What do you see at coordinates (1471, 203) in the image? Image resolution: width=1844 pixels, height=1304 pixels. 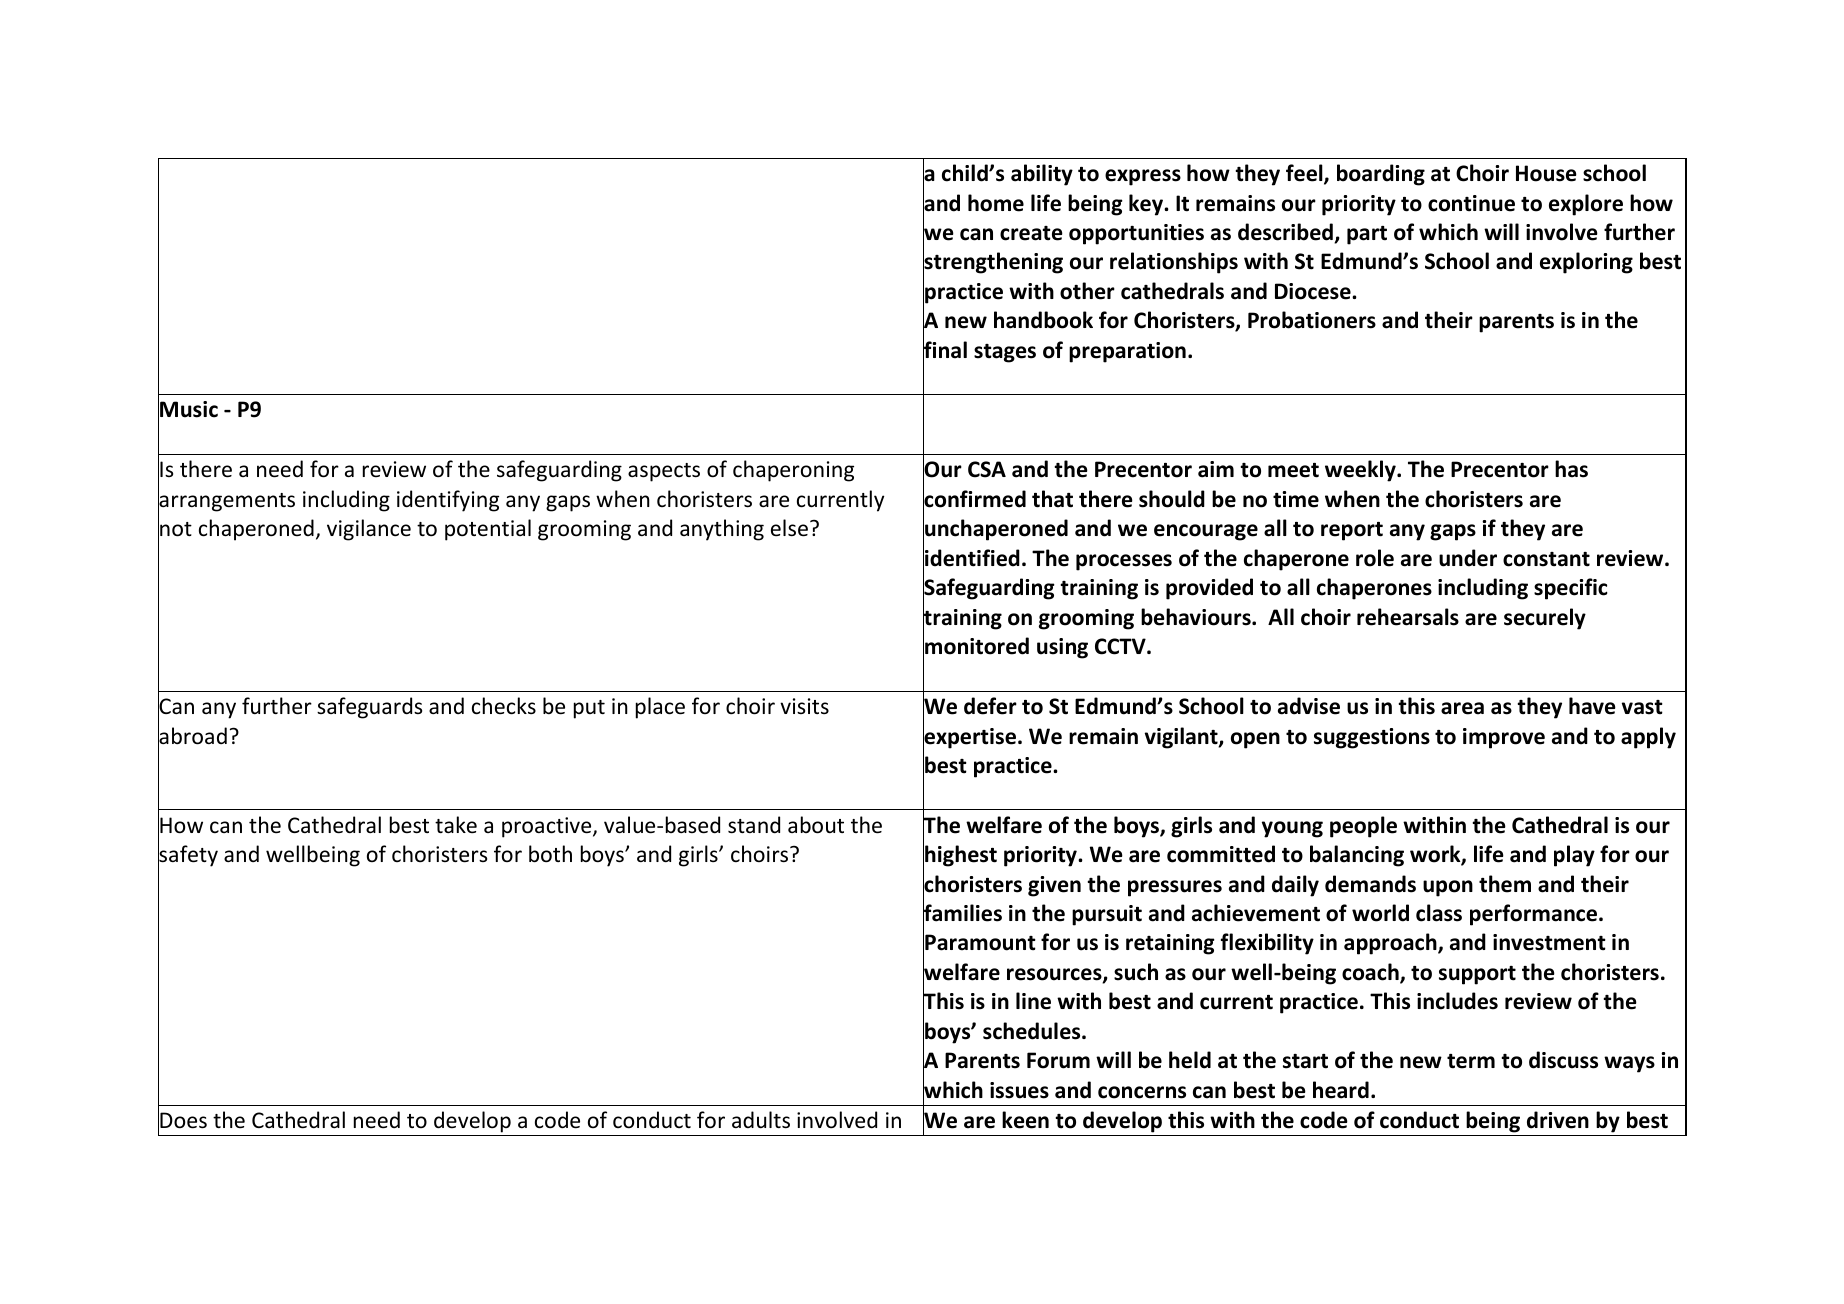 I see `continue` at bounding box center [1471, 203].
